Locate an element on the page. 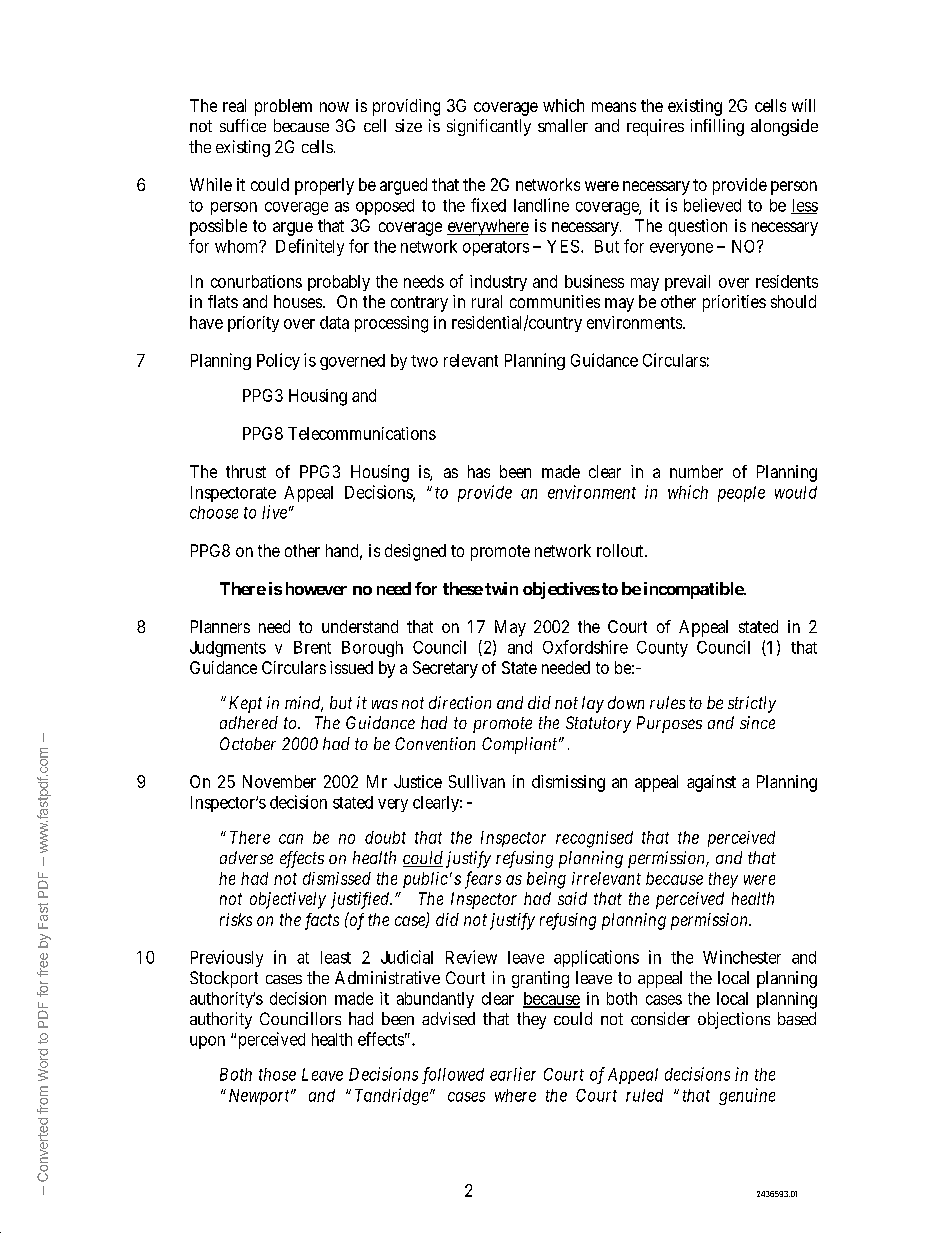  those is located at coordinates (277, 1074).
